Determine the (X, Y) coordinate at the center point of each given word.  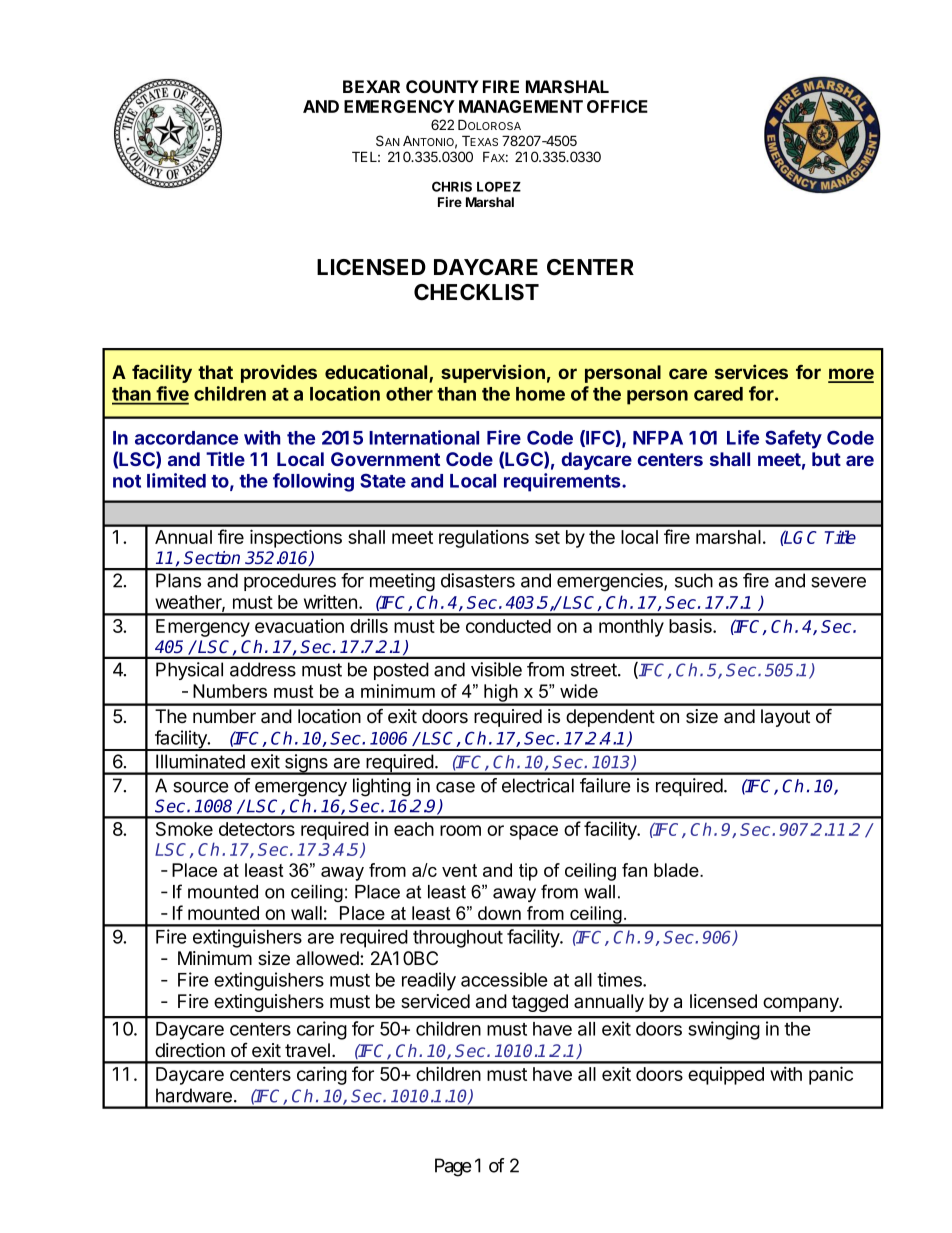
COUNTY (442, 86)
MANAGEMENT (521, 106)
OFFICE (617, 106)
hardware (194, 1095)
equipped (726, 1076)
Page (453, 1167)
